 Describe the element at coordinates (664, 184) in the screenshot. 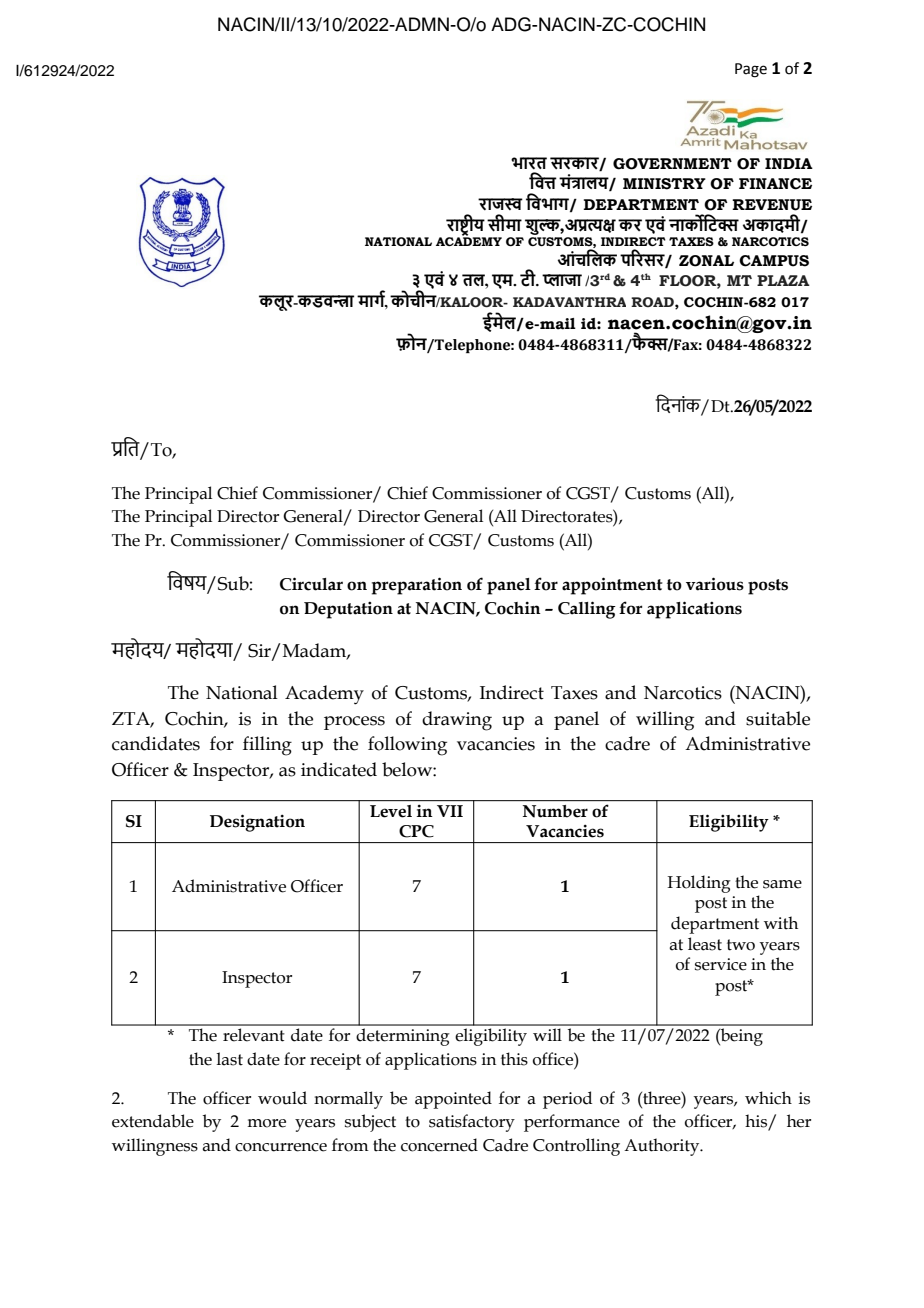

I see `MINISTRY` at that location.
